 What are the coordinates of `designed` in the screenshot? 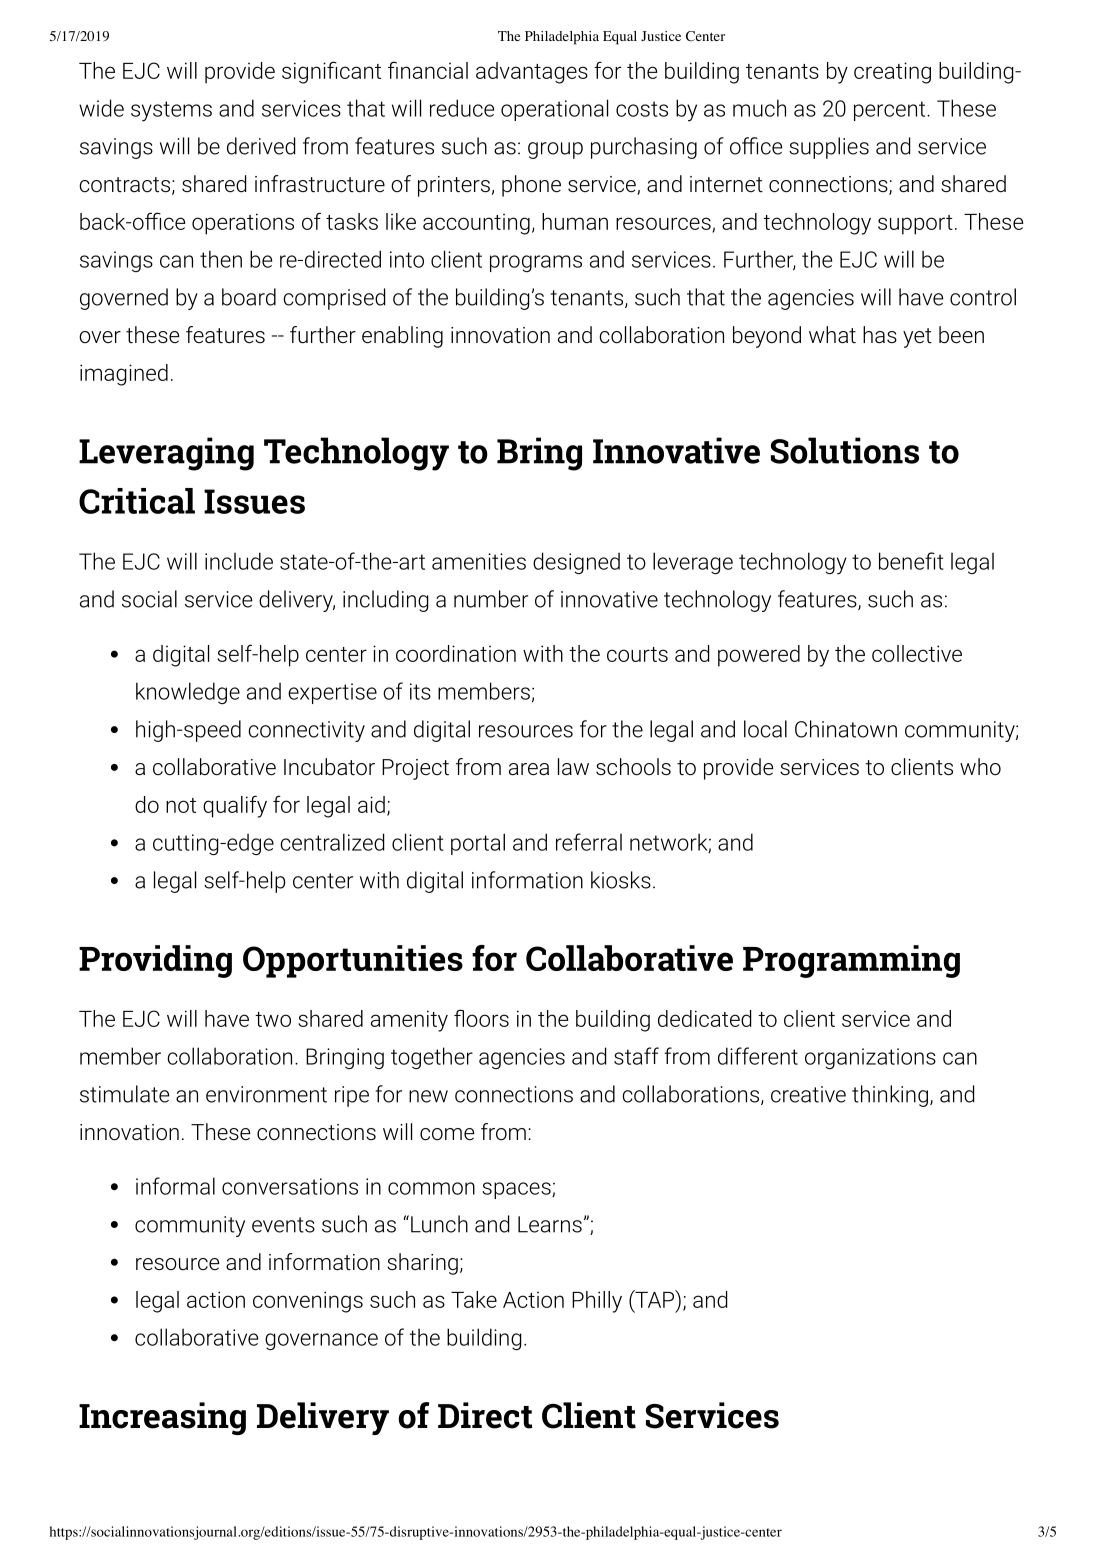 It's located at (576, 563).
